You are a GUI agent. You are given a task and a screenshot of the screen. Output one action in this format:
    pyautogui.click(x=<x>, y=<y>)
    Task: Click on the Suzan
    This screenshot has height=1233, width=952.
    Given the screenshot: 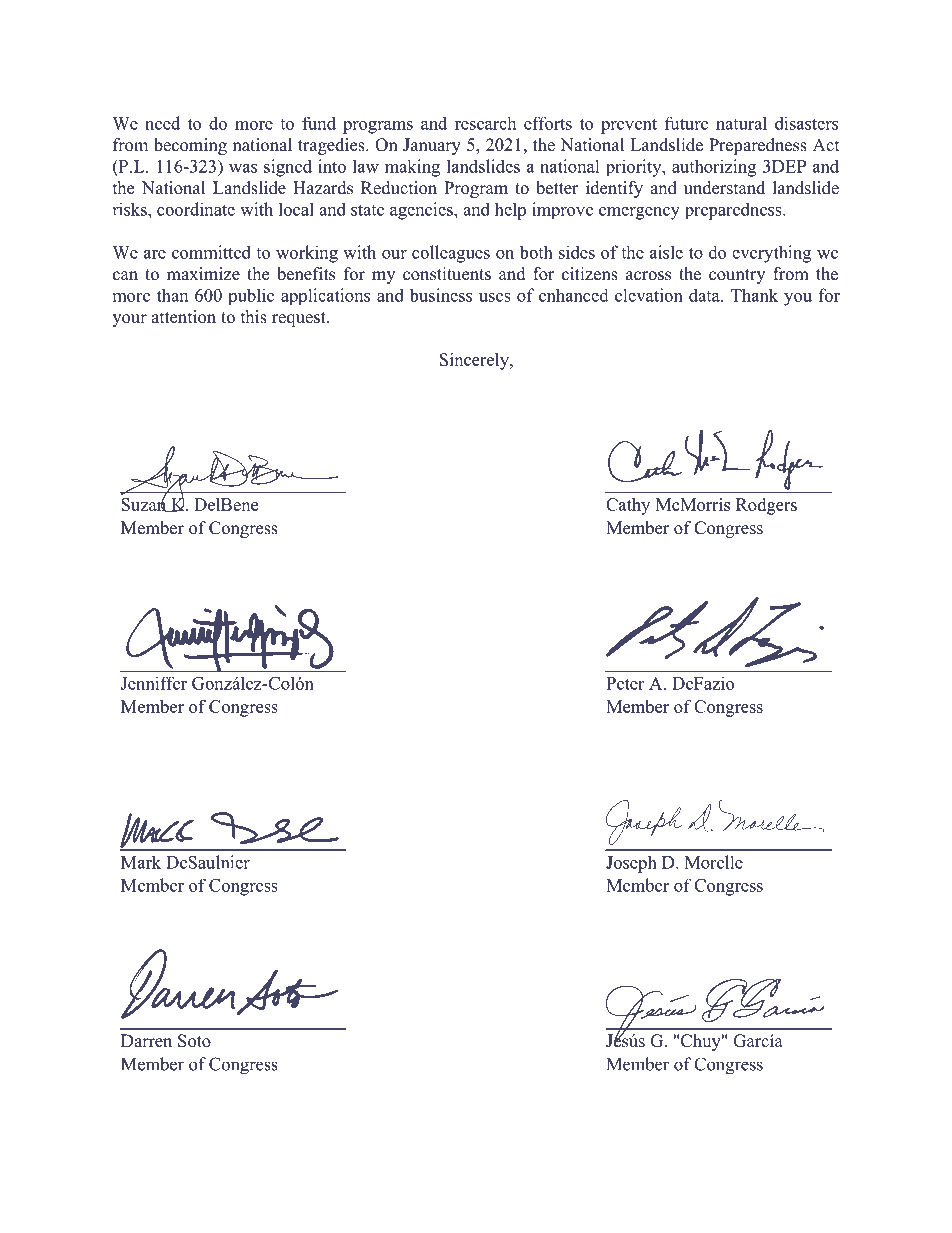 What is the action you would take?
    pyautogui.click(x=145, y=504)
